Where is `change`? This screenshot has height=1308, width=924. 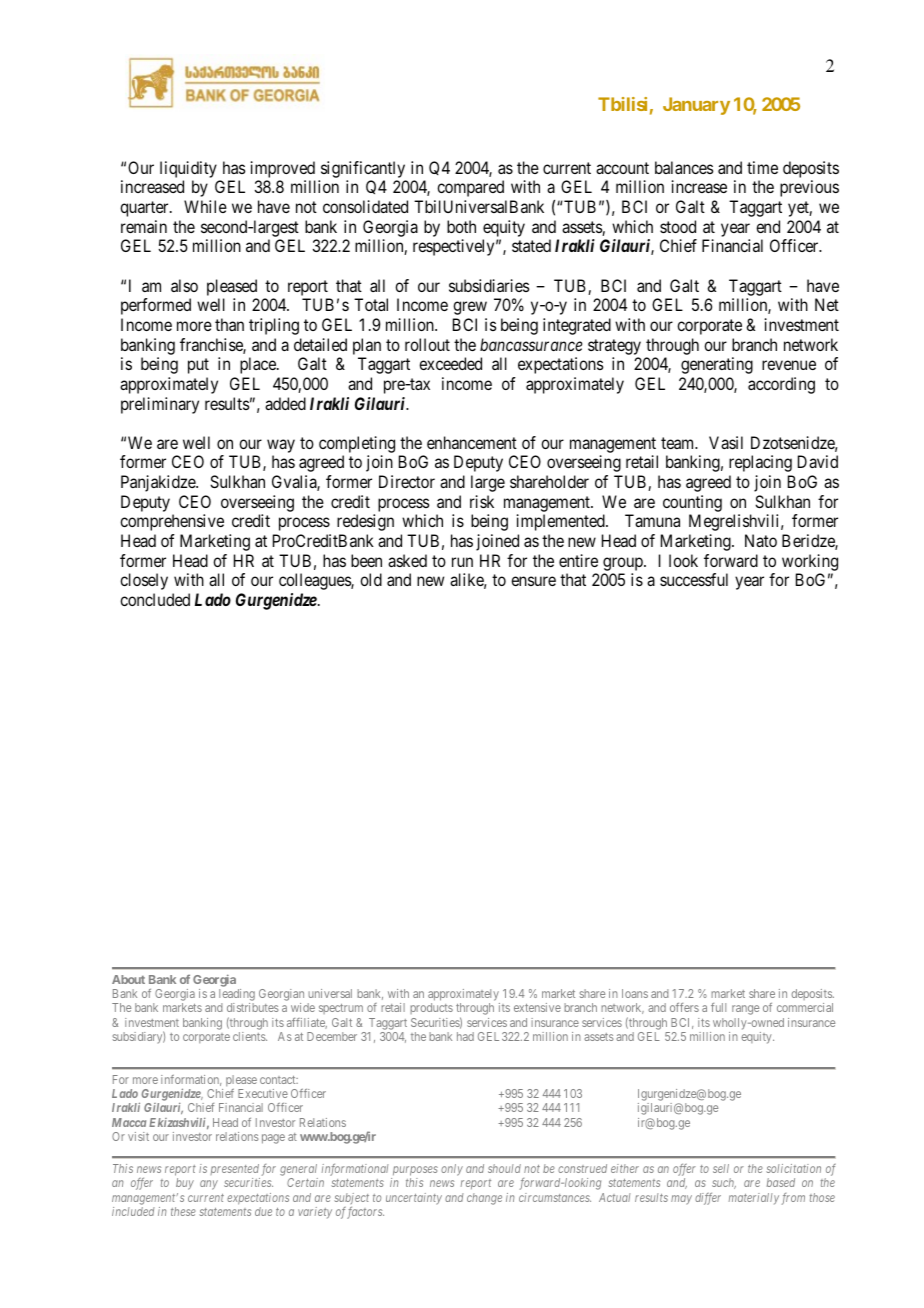 change is located at coordinates (484, 1199).
